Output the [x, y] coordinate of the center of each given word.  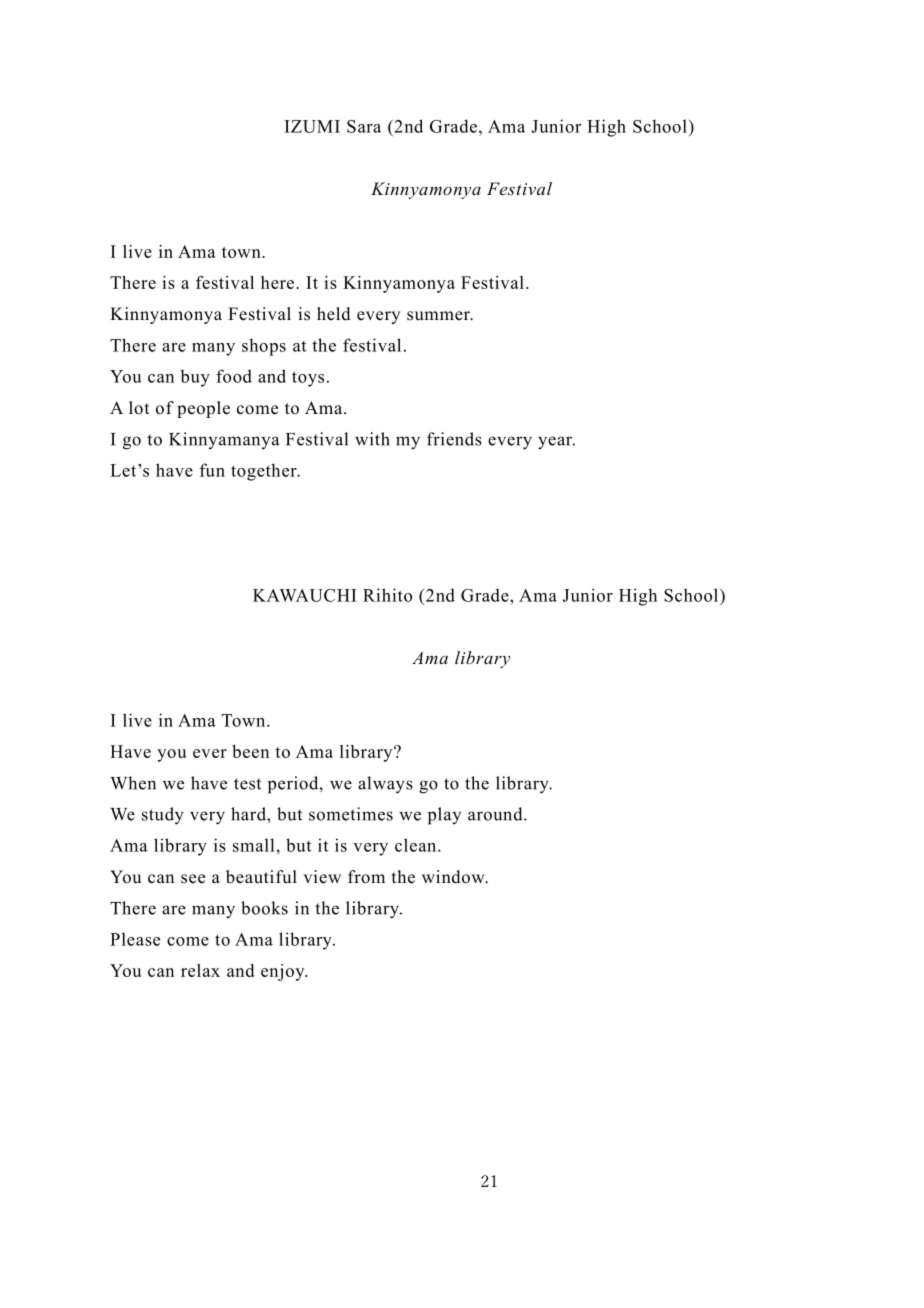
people [203, 409]
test [247, 784]
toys [308, 379]
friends [454, 439]
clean [417, 845]
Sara [364, 126]
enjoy [284, 972]
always [385, 785]
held [334, 314]
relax [200, 970]
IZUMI [312, 126]
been [250, 751]
